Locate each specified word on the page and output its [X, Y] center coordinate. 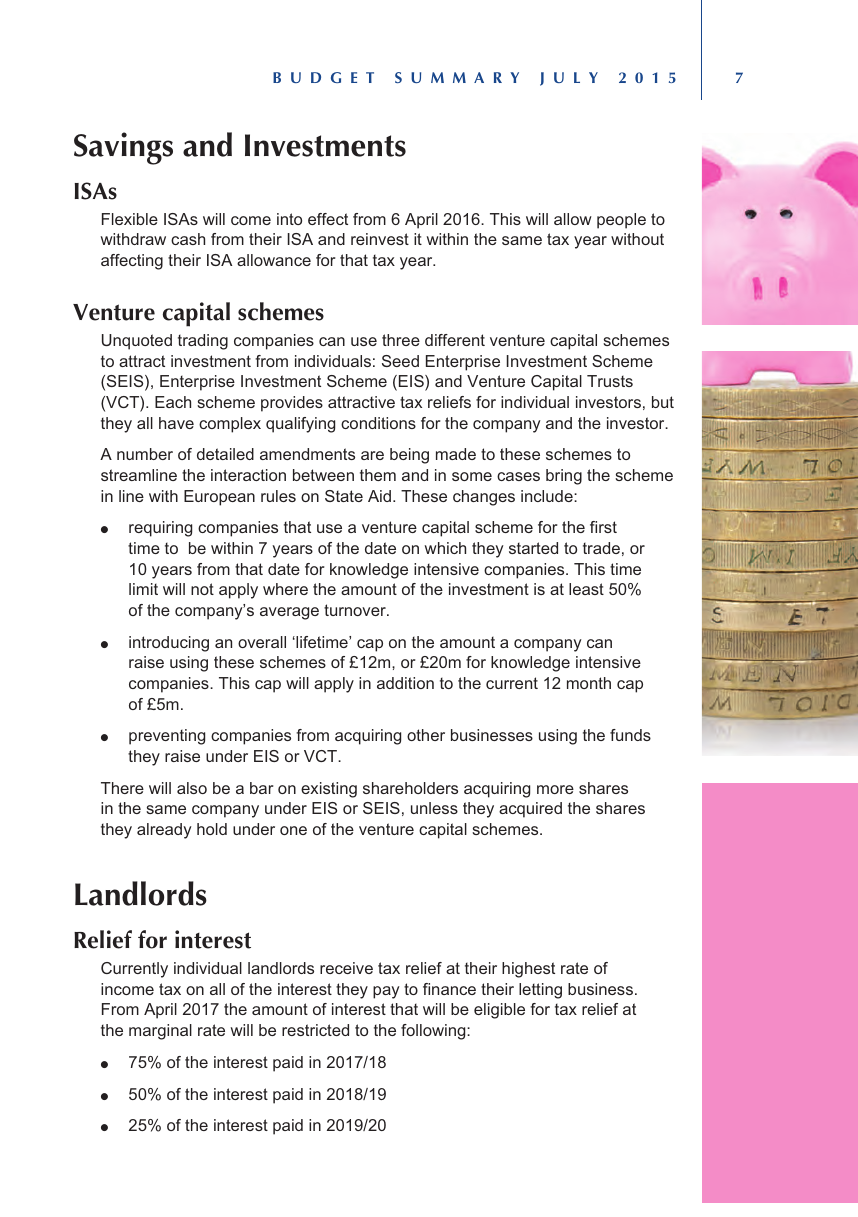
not [202, 589]
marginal [160, 1032]
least [586, 589]
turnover [356, 610]
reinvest [380, 239]
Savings [123, 148]
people [621, 221]
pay [386, 992]
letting [540, 991]
